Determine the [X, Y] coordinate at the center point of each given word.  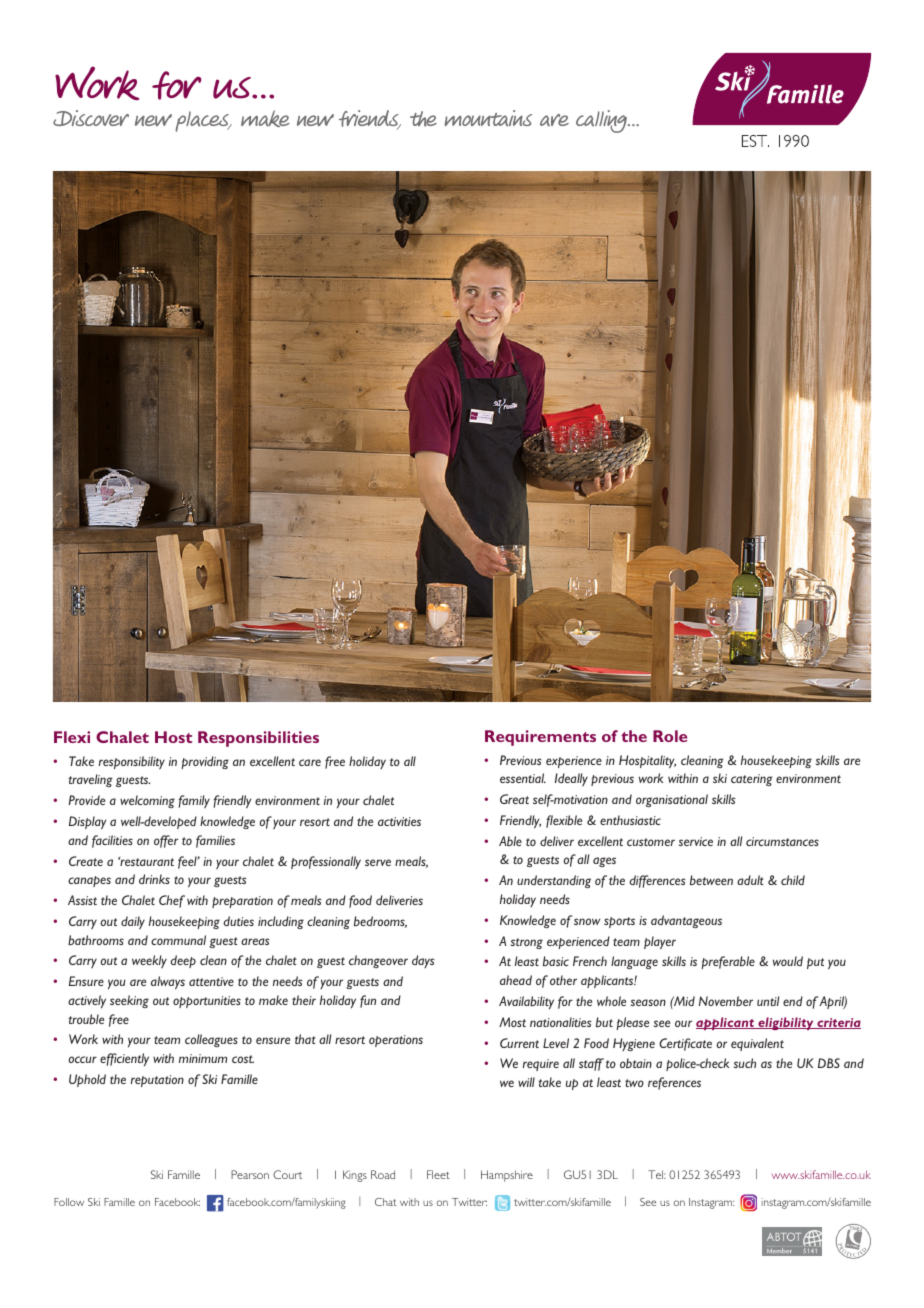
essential [523, 778]
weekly [149, 961]
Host [173, 737]
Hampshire [507, 1176]
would [788, 961]
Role [670, 736]
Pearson [250, 1174]
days [423, 961]
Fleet [438, 1174]
